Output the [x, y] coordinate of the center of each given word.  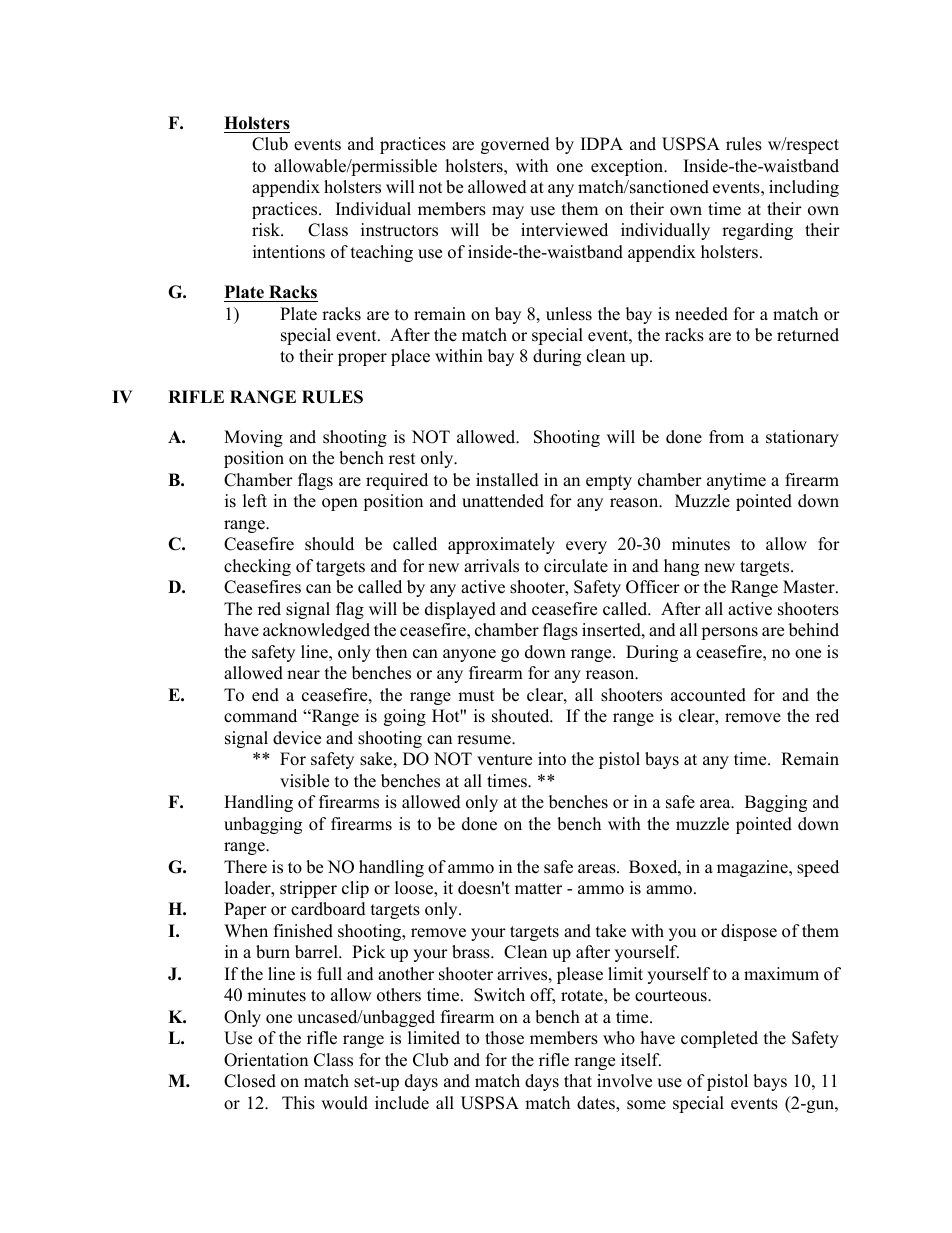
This [298, 1103]
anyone [469, 655]
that [578, 1080]
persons [729, 633]
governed [515, 145]
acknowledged [316, 631]
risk [267, 230]
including [804, 188]
